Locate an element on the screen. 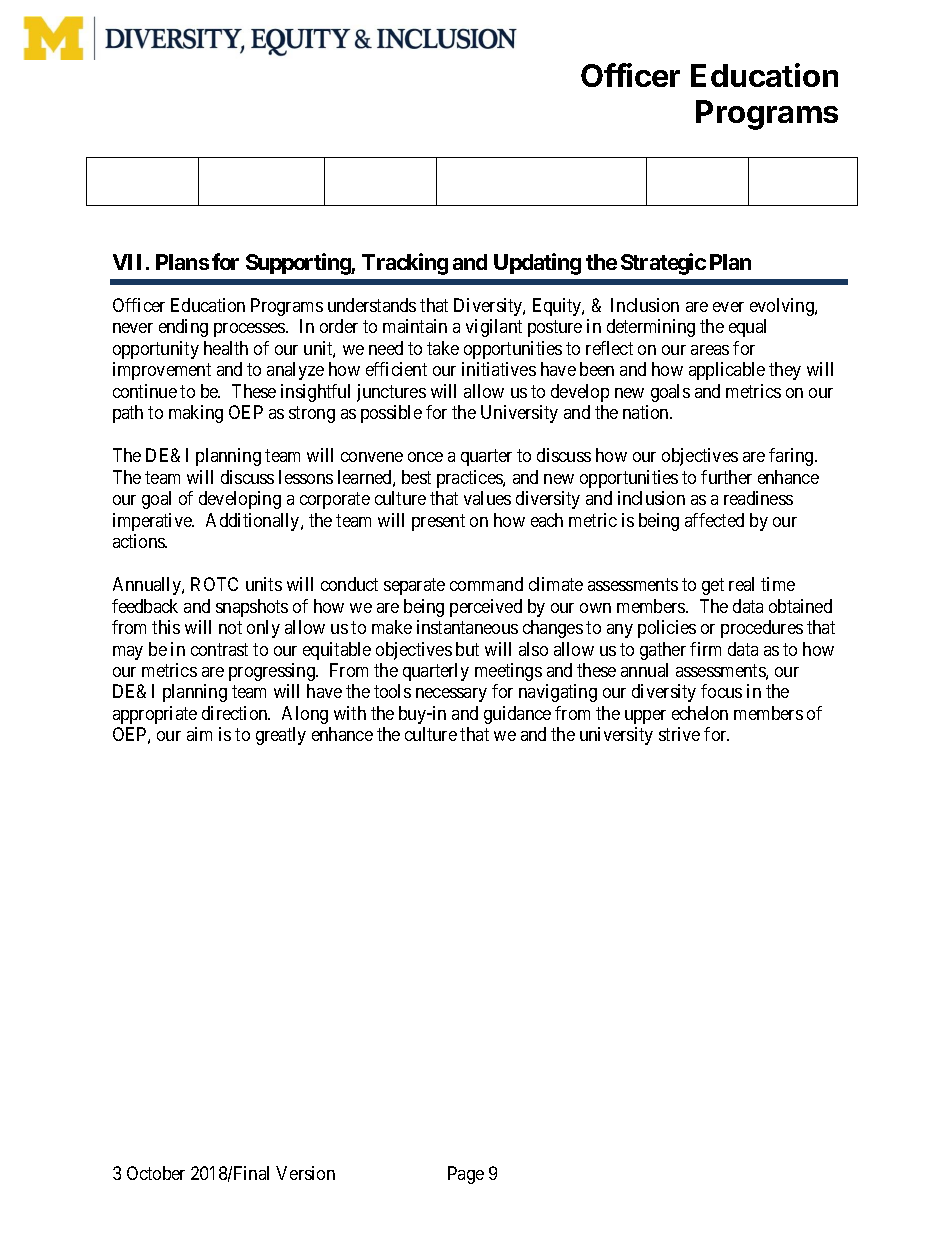 The image size is (952, 1233). command is located at coordinates (486, 584).
